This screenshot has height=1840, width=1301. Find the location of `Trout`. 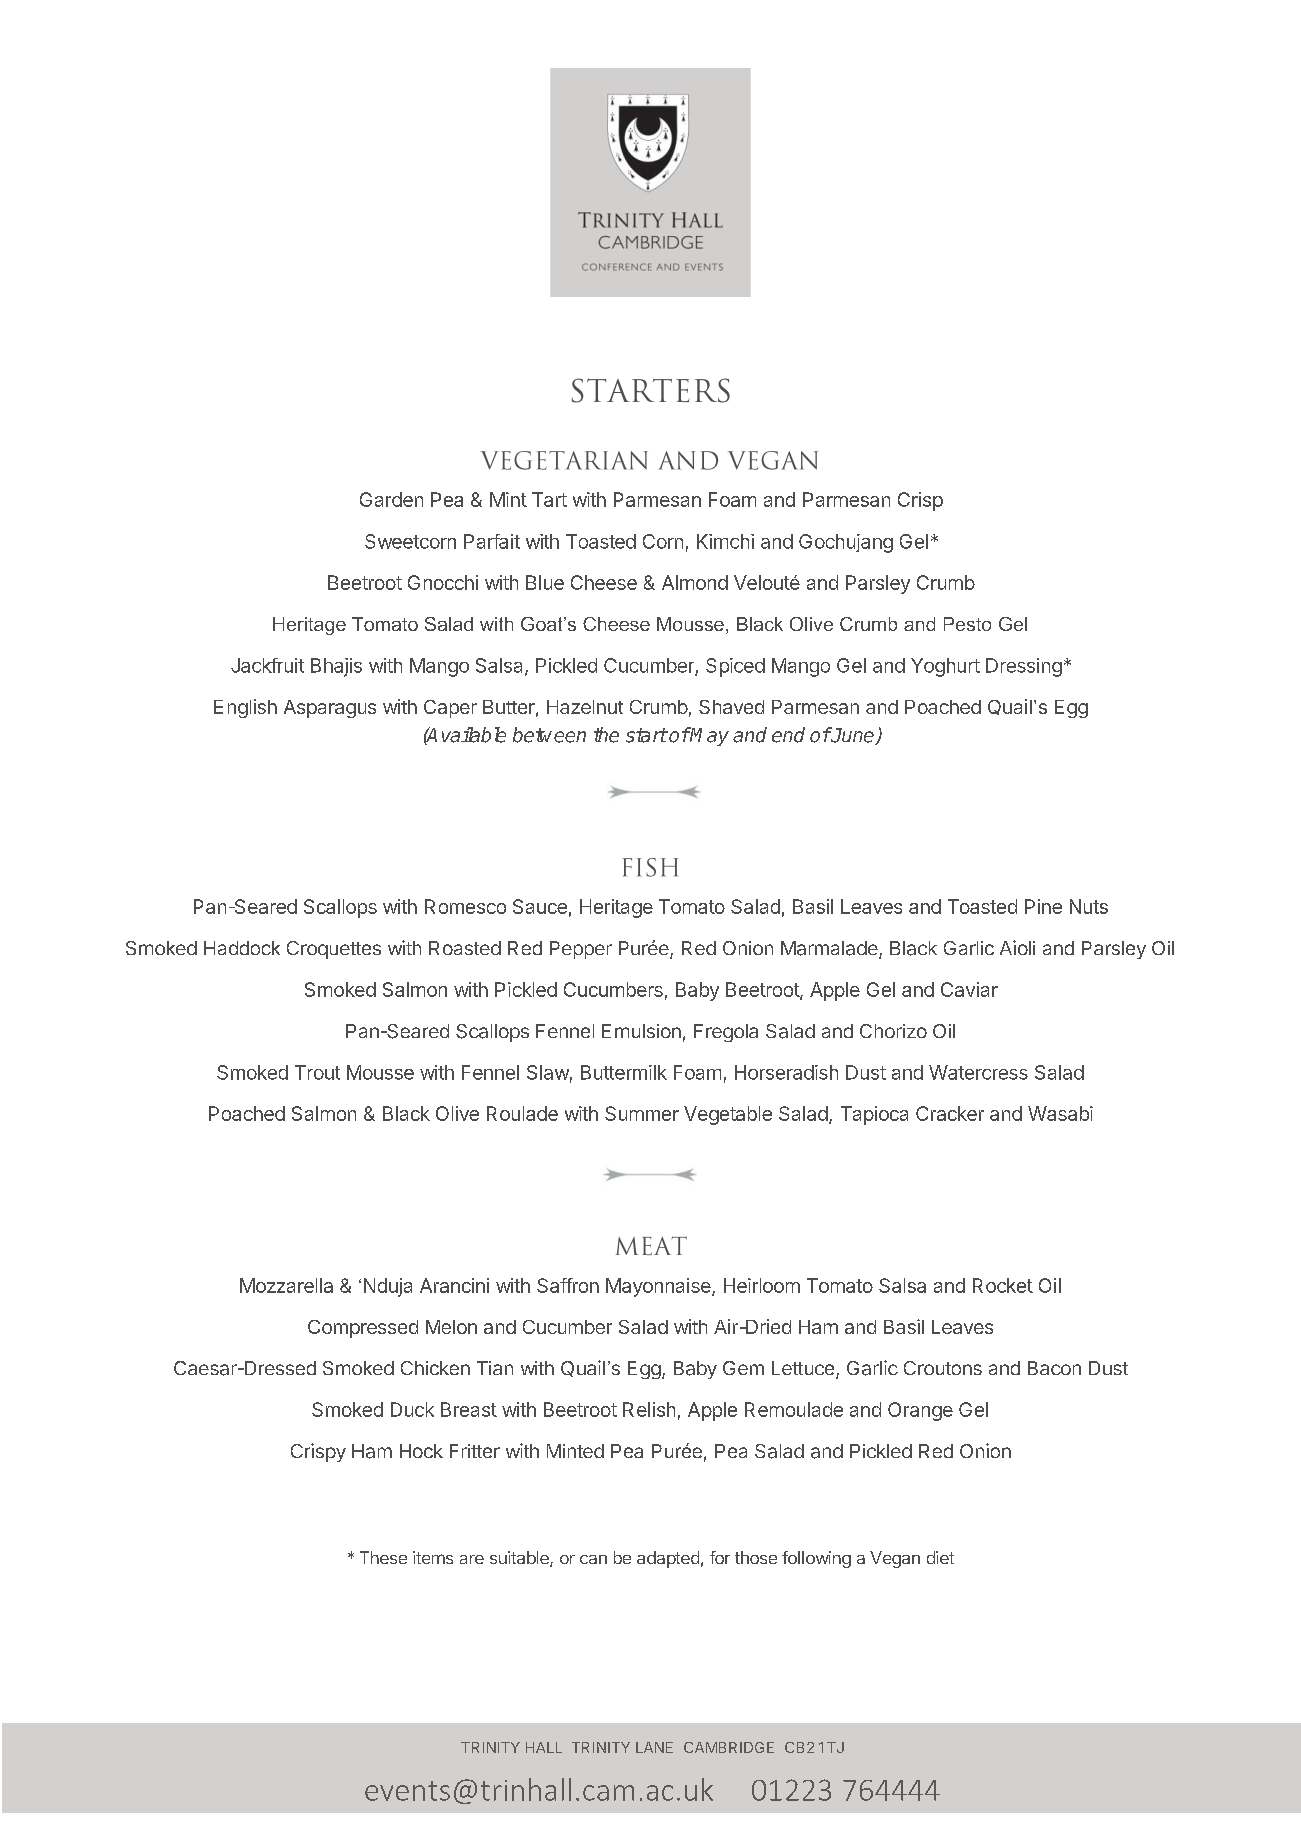

Trout is located at coordinates (317, 1072).
